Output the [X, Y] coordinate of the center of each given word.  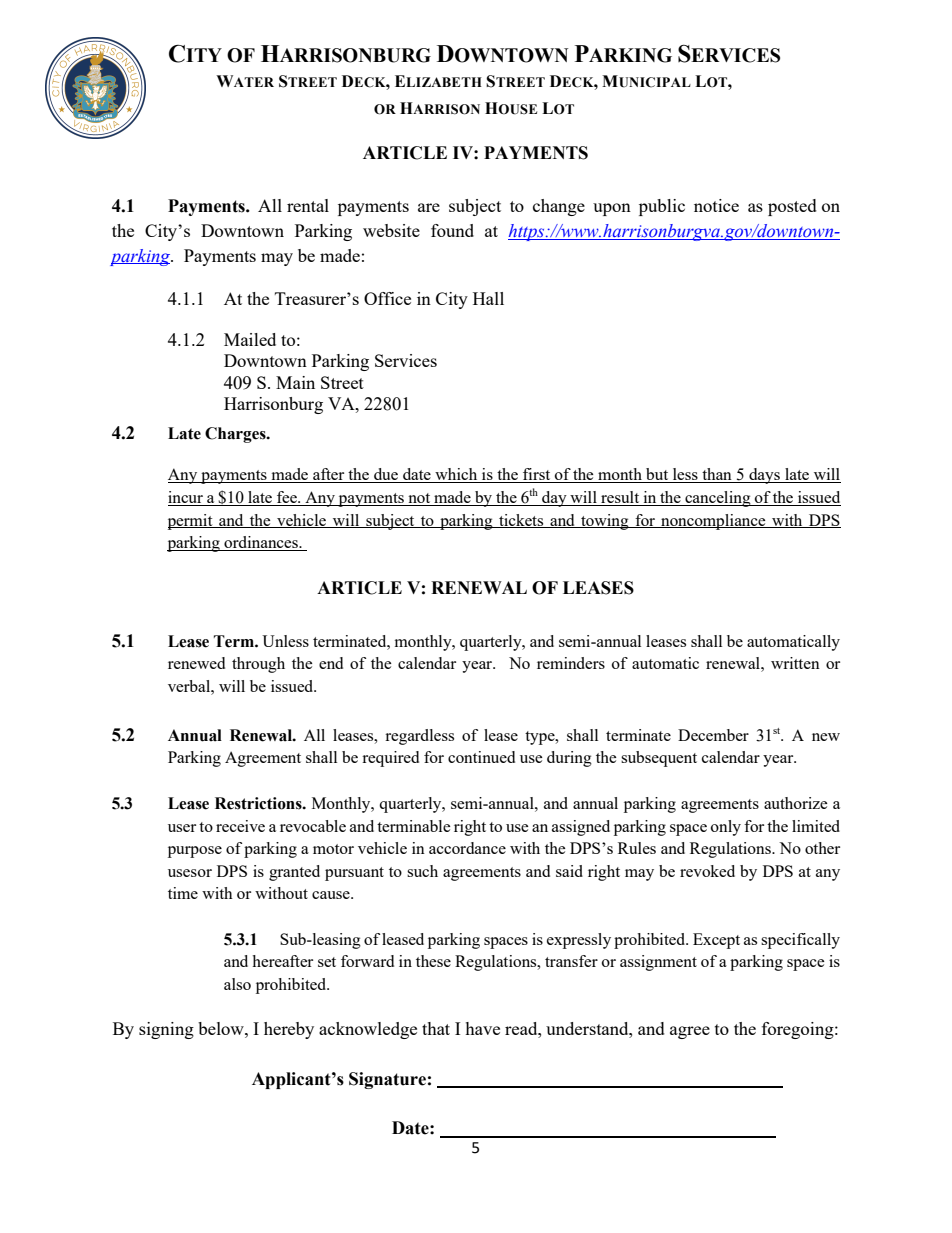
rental [308, 205]
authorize [796, 803]
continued [481, 757]
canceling [718, 499]
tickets [521, 521]
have [482, 1028]
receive [240, 826]
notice [716, 205]
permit [191, 522]
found [452, 230]
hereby [289, 1030]
